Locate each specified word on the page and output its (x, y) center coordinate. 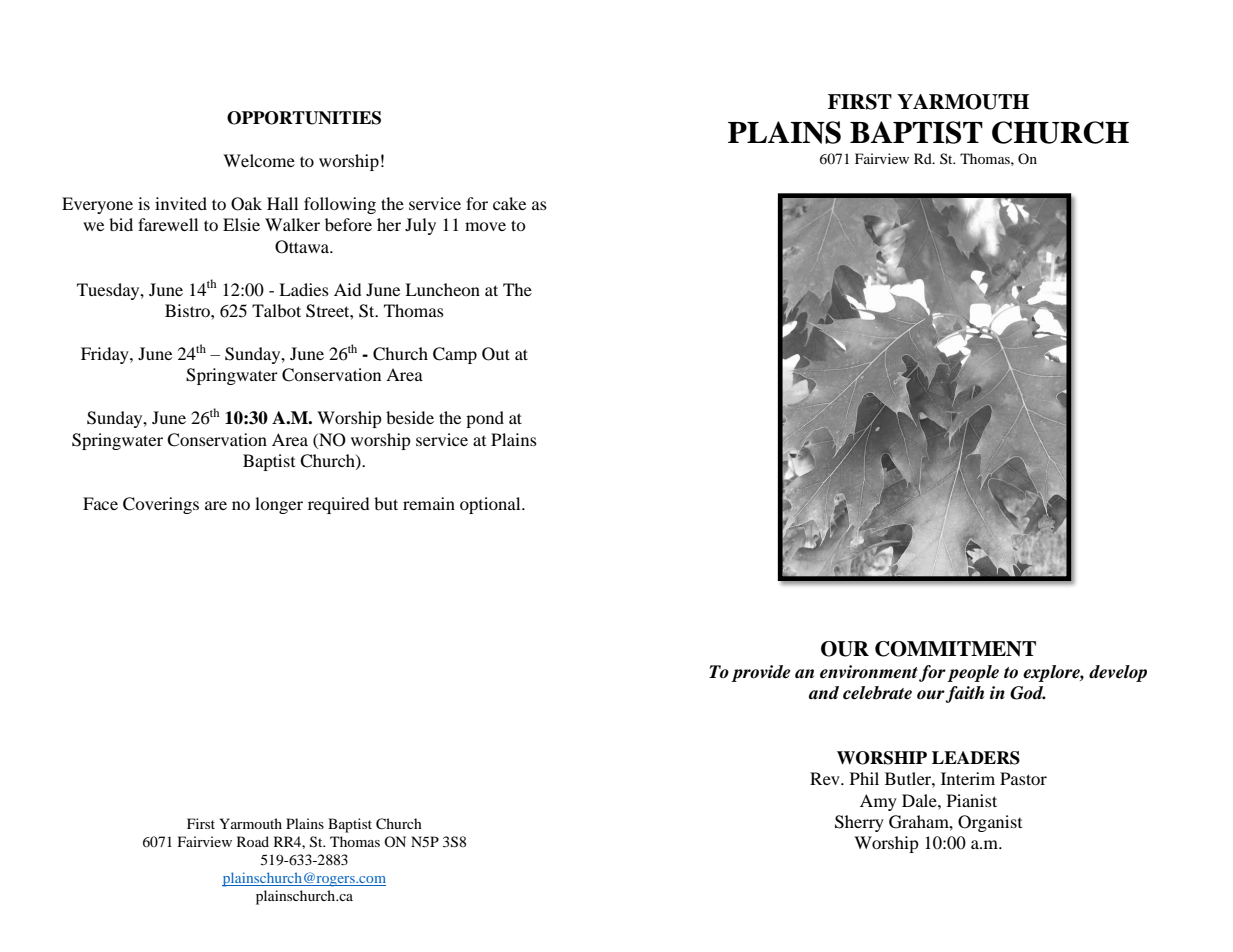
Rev (826, 778)
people (973, 673)
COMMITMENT (955, 649)
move (485, 226)
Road (253, 841)
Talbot (276, 310)
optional (491, 505)
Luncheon (442, 289)
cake (509, 203)
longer (279, 505)
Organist (990, 823)
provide (760, 673)
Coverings (161, 505)
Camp (455, 355)
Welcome (259, 160)
